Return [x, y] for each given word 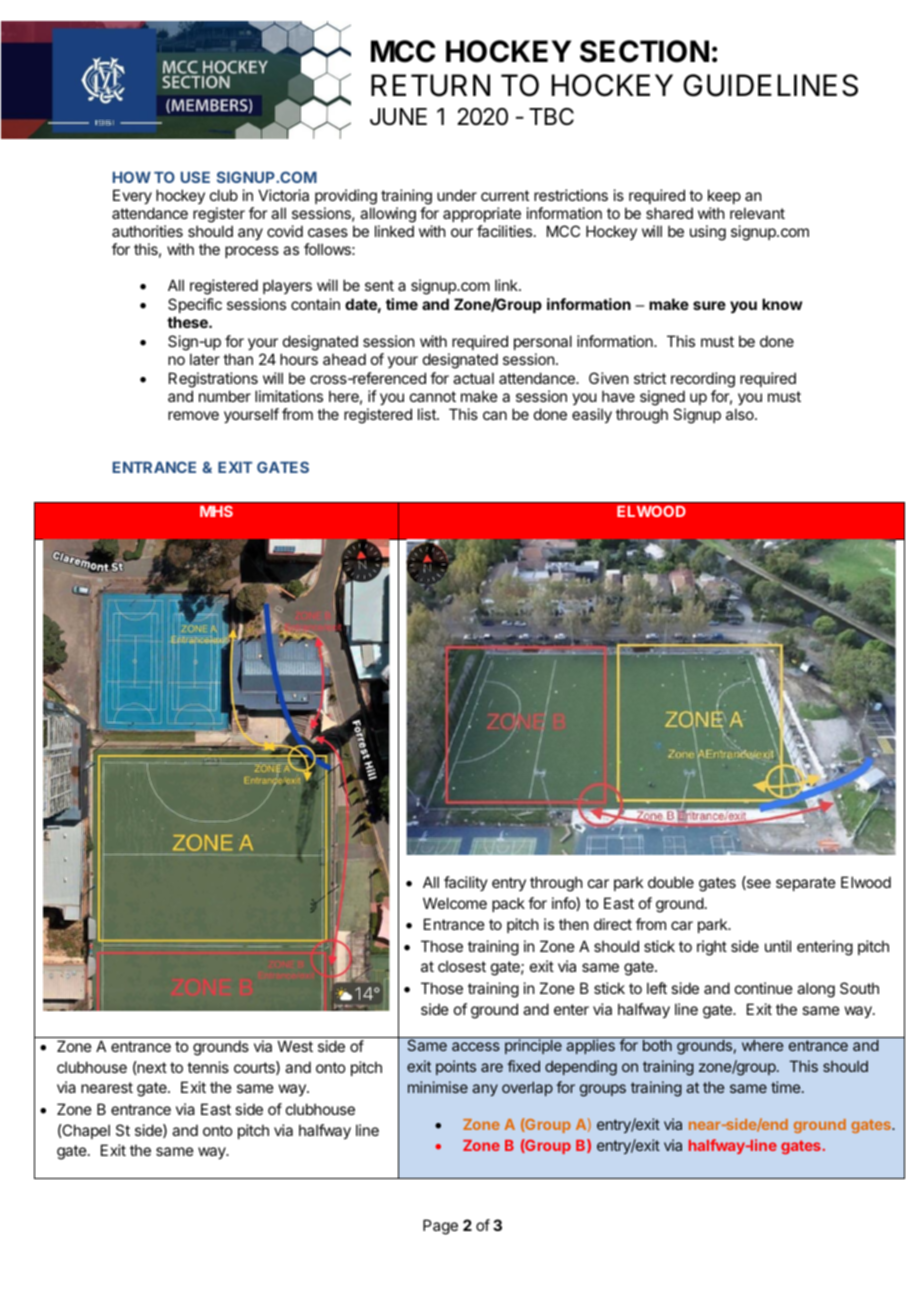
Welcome [455, 903]
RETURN [430, 85]
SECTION [644, 51]
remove [193, 415]
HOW [132, 177]
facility [466, 883]
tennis [208, 1067]
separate [806, 884]
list [428, 414]
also [741, 414]
